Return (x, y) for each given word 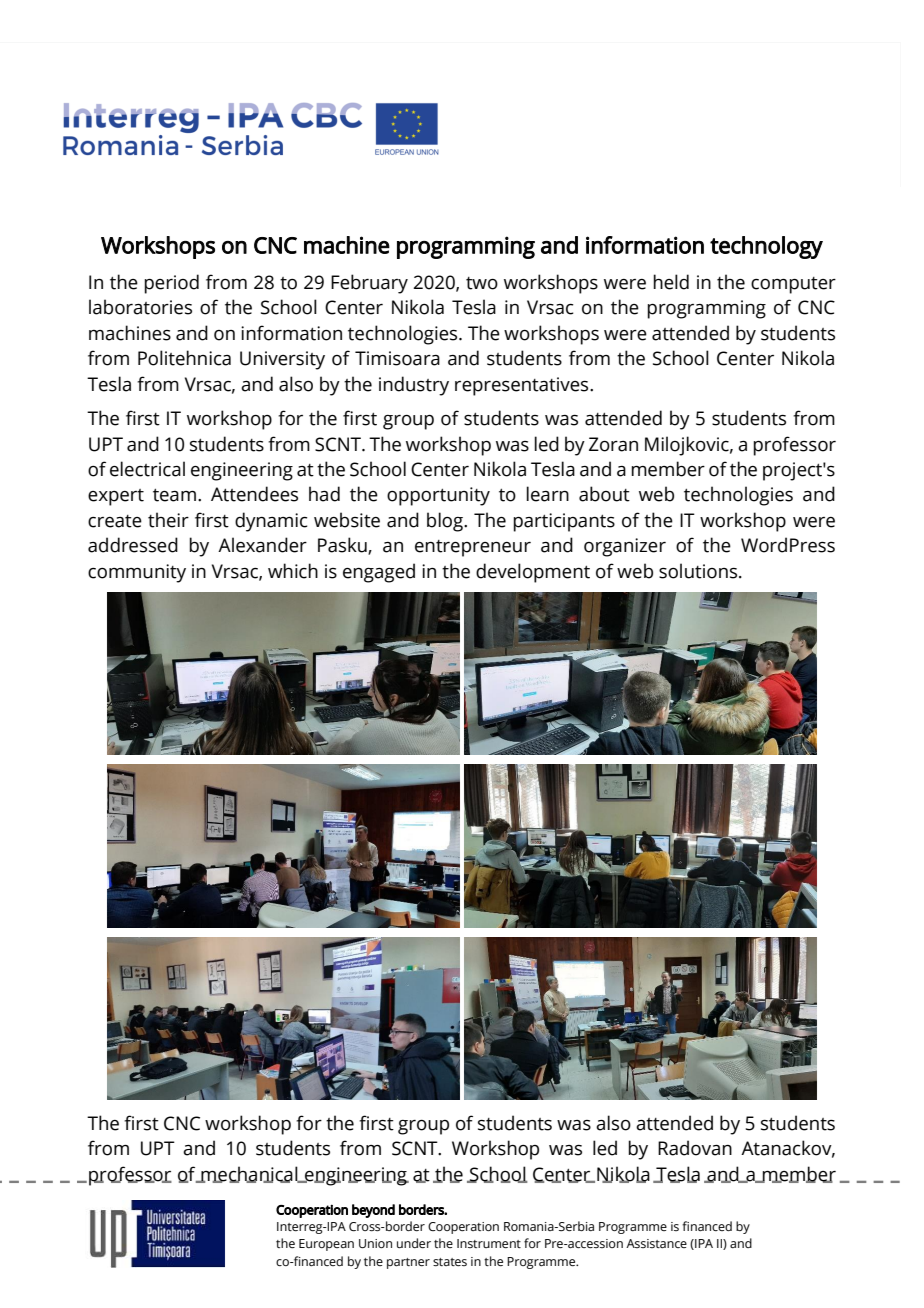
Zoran (613, 444)
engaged (379, 573)
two (482, 283)
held (671, 282)
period (171, 284)
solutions (699, 571)
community (137, 573)
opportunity (438, 496)
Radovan (695, 1148)
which (293, 571)
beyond (373, 1211)
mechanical (249, 1174)
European (326, 1245)
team (174, 495)
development (533, 573)
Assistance (656, 1243)
